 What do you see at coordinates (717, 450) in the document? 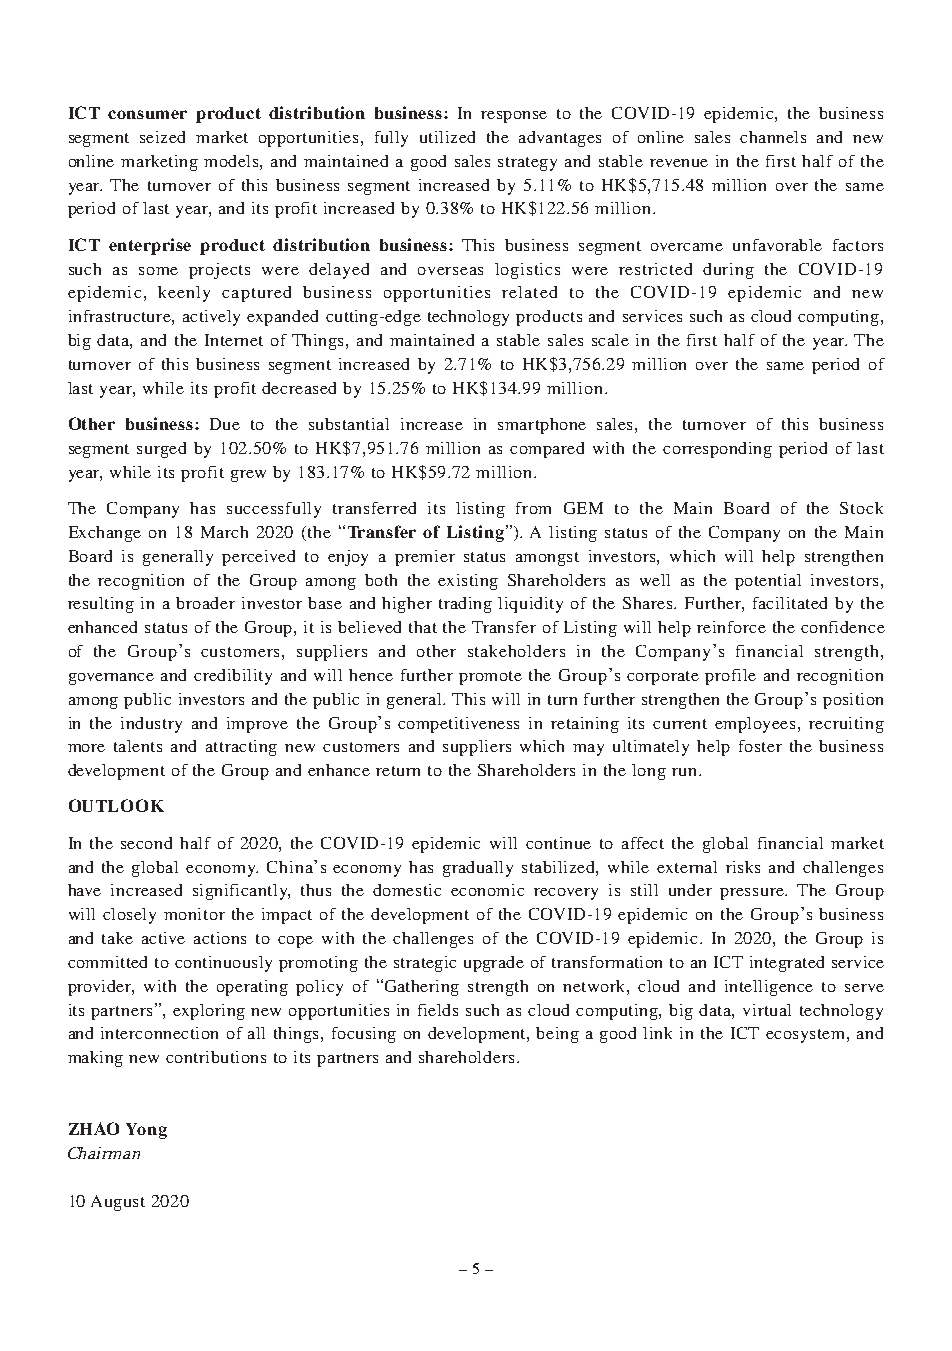
I see `corresponding` at bounding box center [717, 450].
